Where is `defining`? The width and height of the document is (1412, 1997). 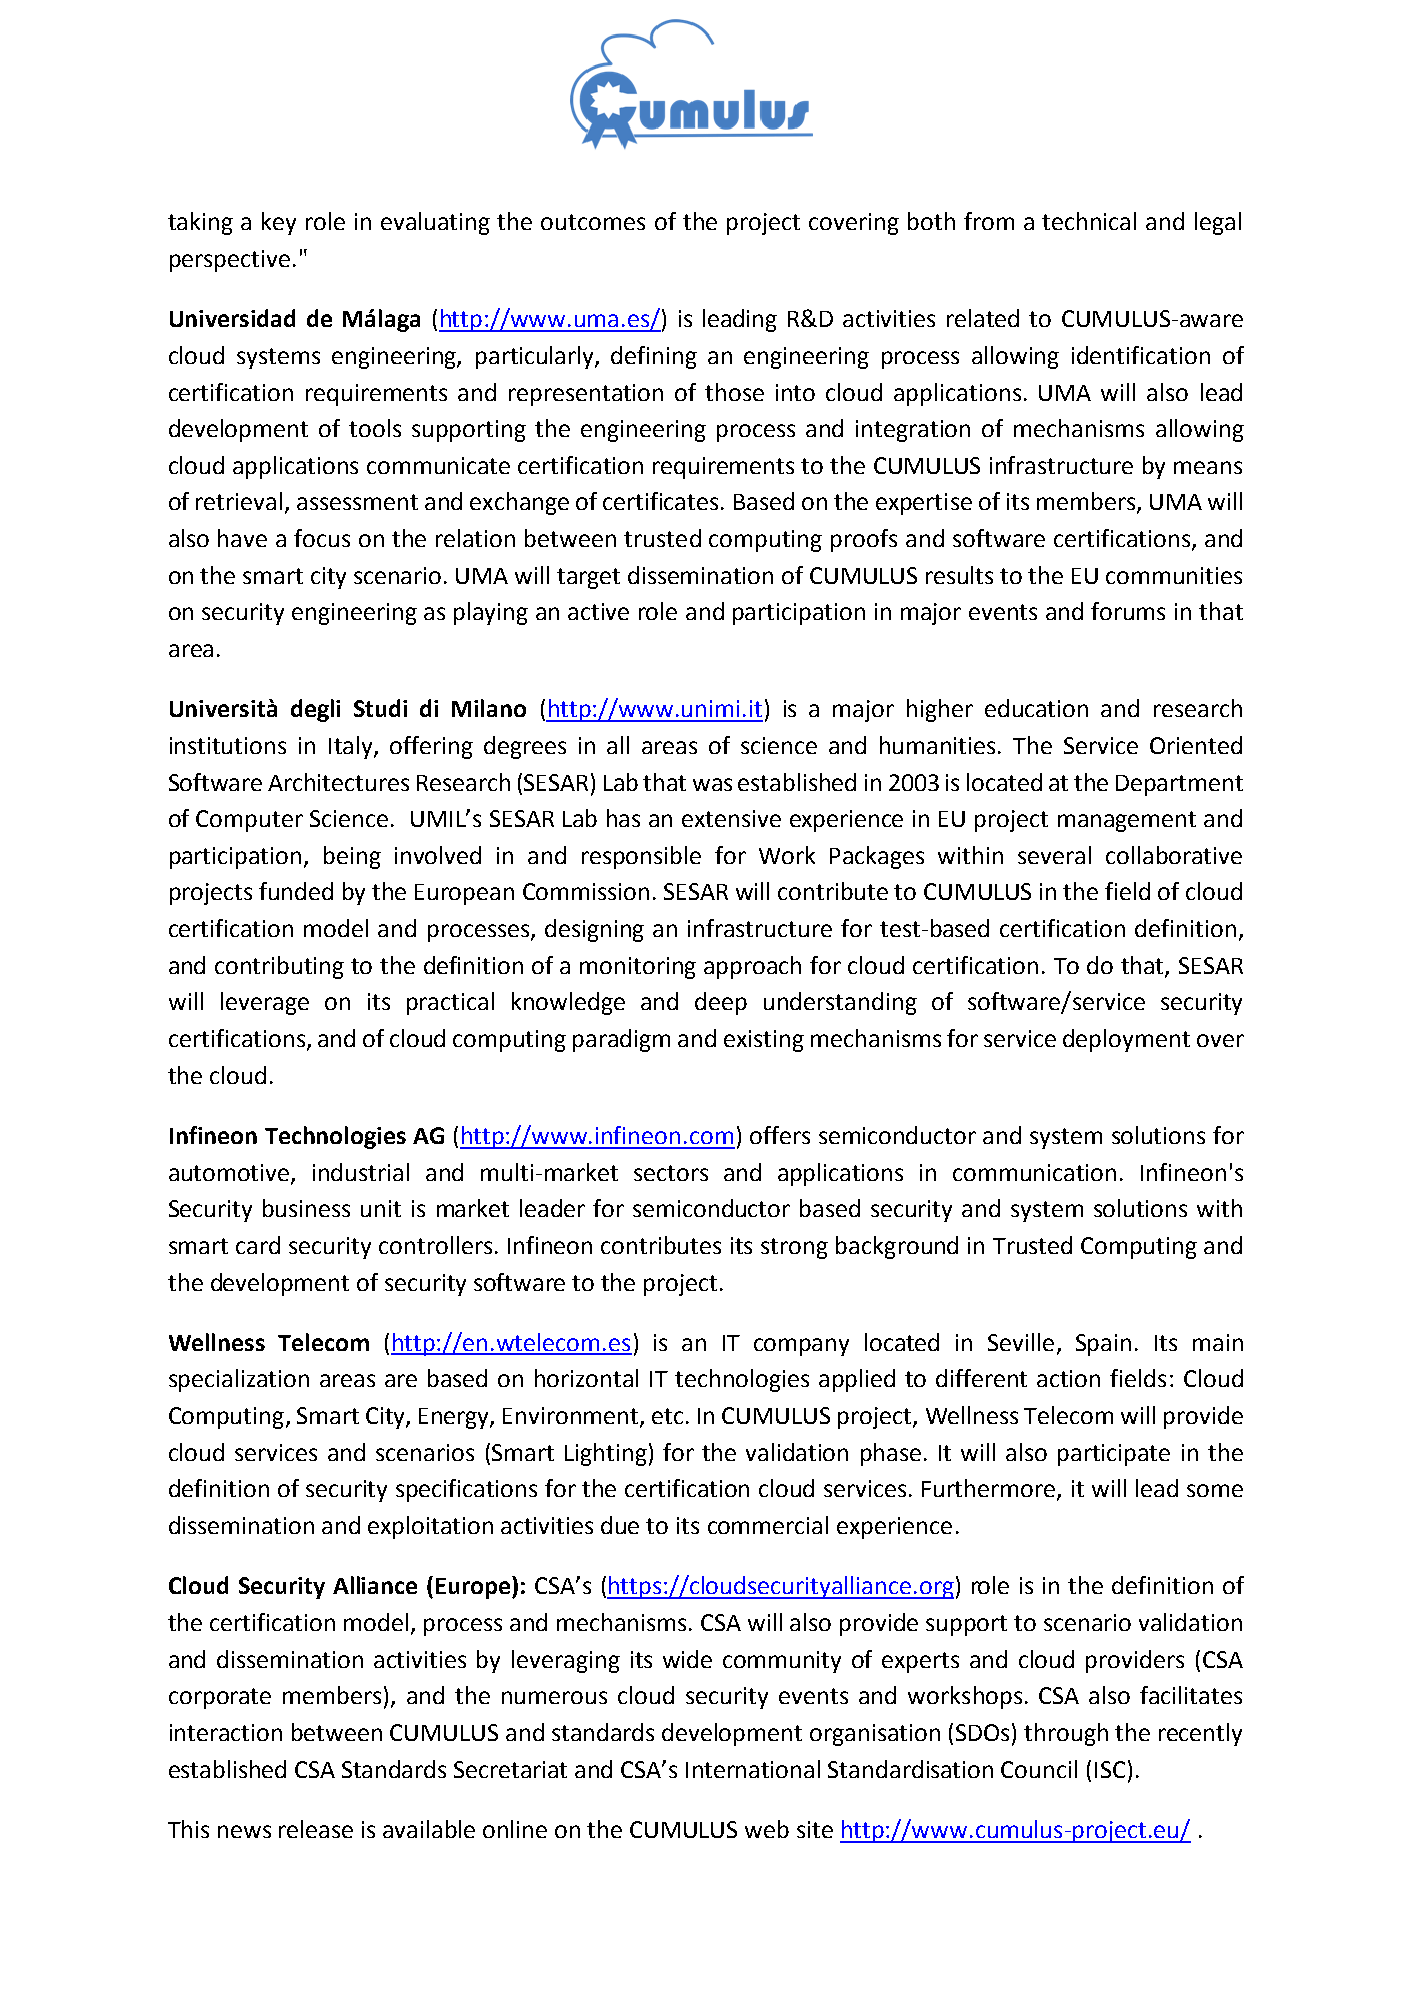
defining is located at coordinates (654, 357).
